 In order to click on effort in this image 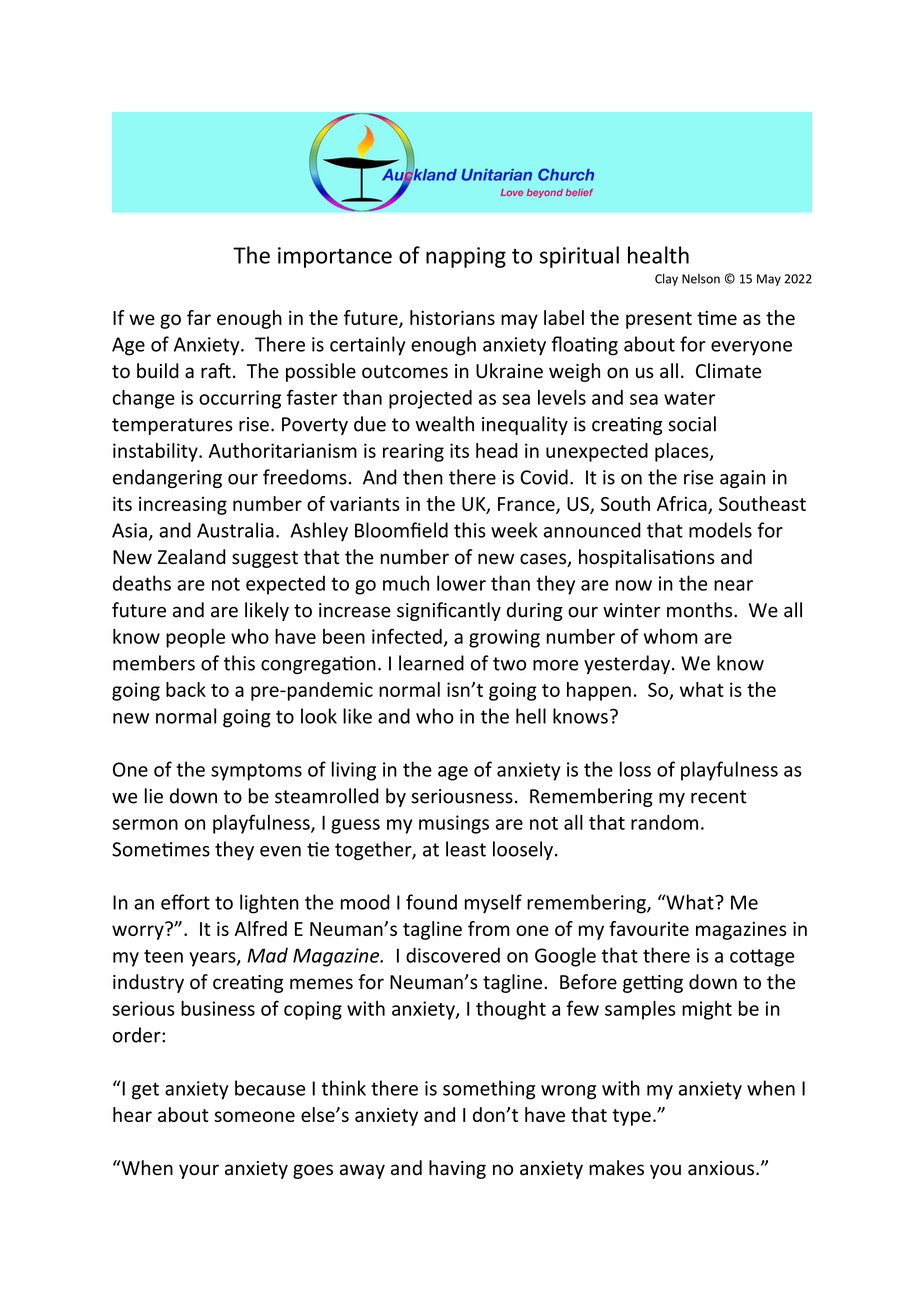, I will do `click(185, 902)`.
